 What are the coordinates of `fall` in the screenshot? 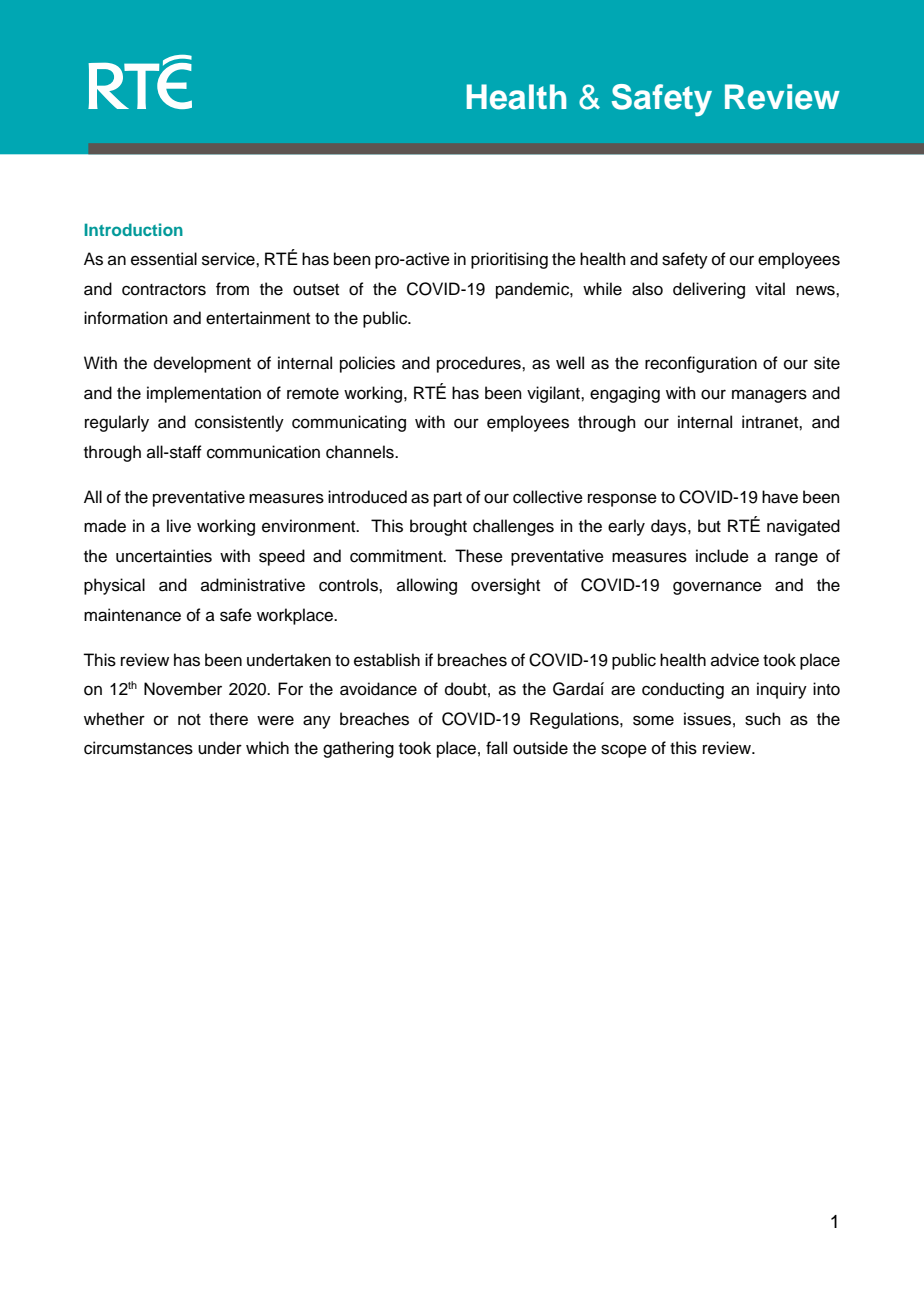 It's located at (496, 748).
